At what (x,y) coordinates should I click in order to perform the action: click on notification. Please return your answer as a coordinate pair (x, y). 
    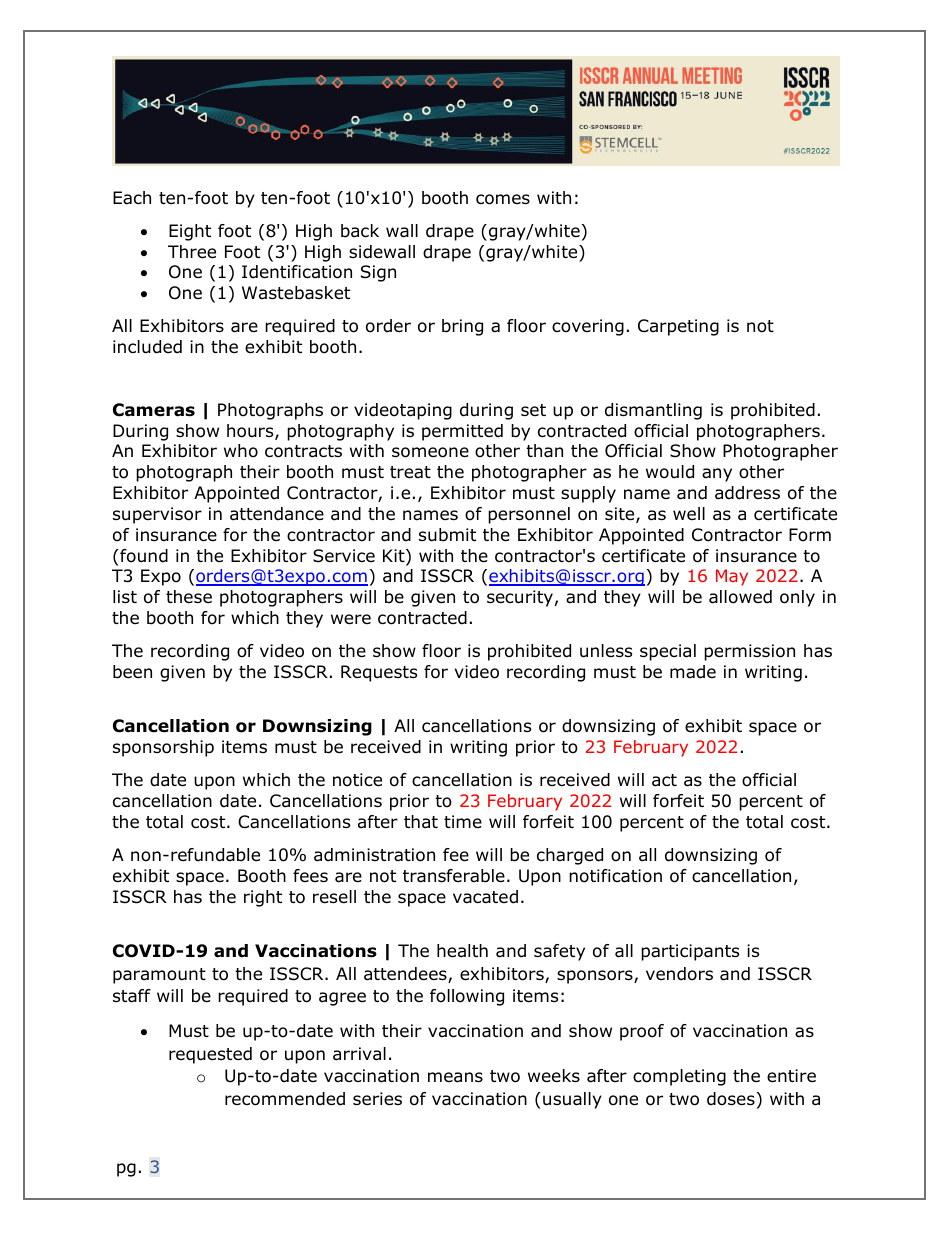
    Looking at the image, I should click on (615, 876).
